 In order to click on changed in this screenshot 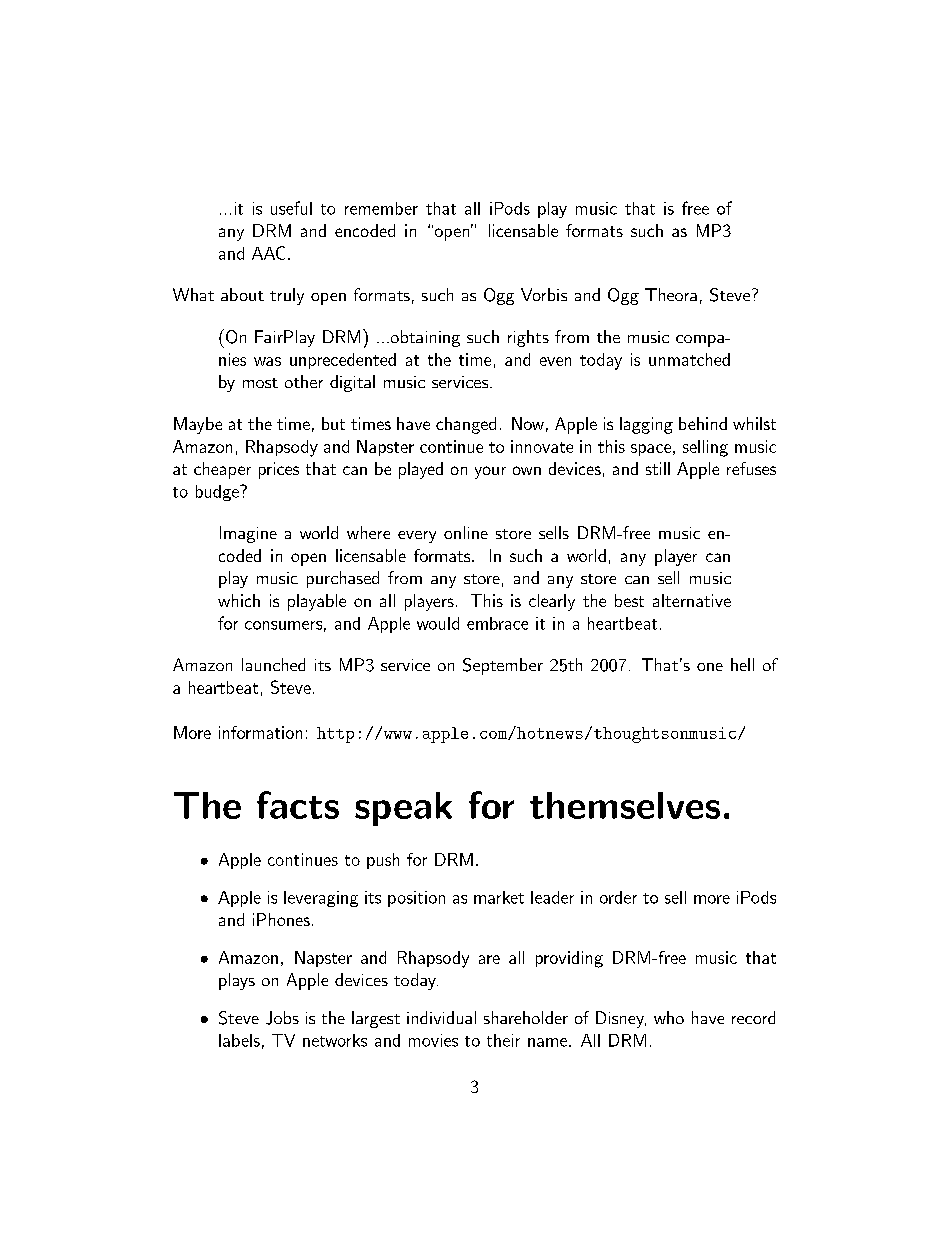, I will do `click(466, 425)`.
